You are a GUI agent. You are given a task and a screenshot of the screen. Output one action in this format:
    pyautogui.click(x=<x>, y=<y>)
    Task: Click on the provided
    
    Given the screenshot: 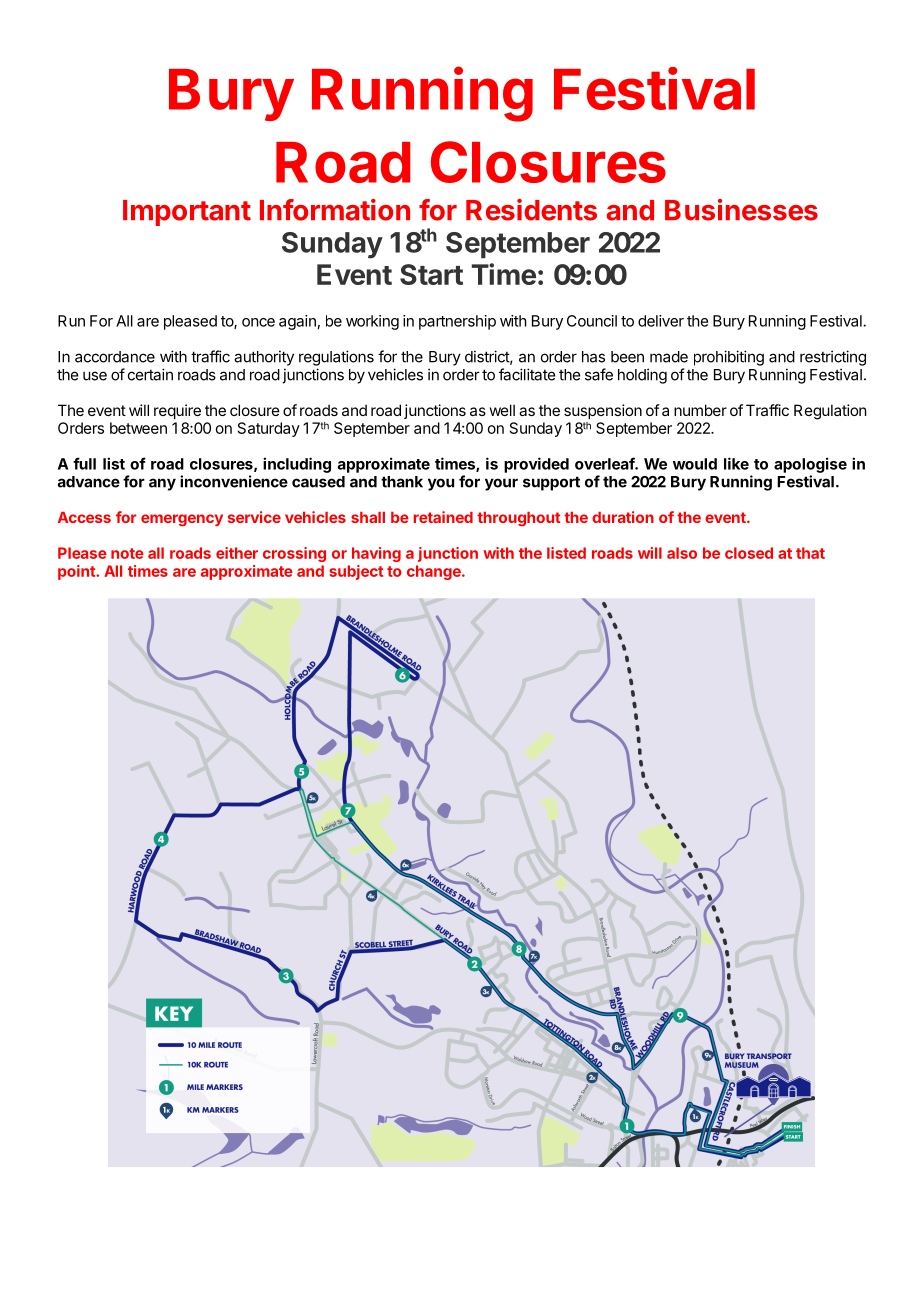 What is the action you would take?
    pyautogui.click(x=536, y=465)
